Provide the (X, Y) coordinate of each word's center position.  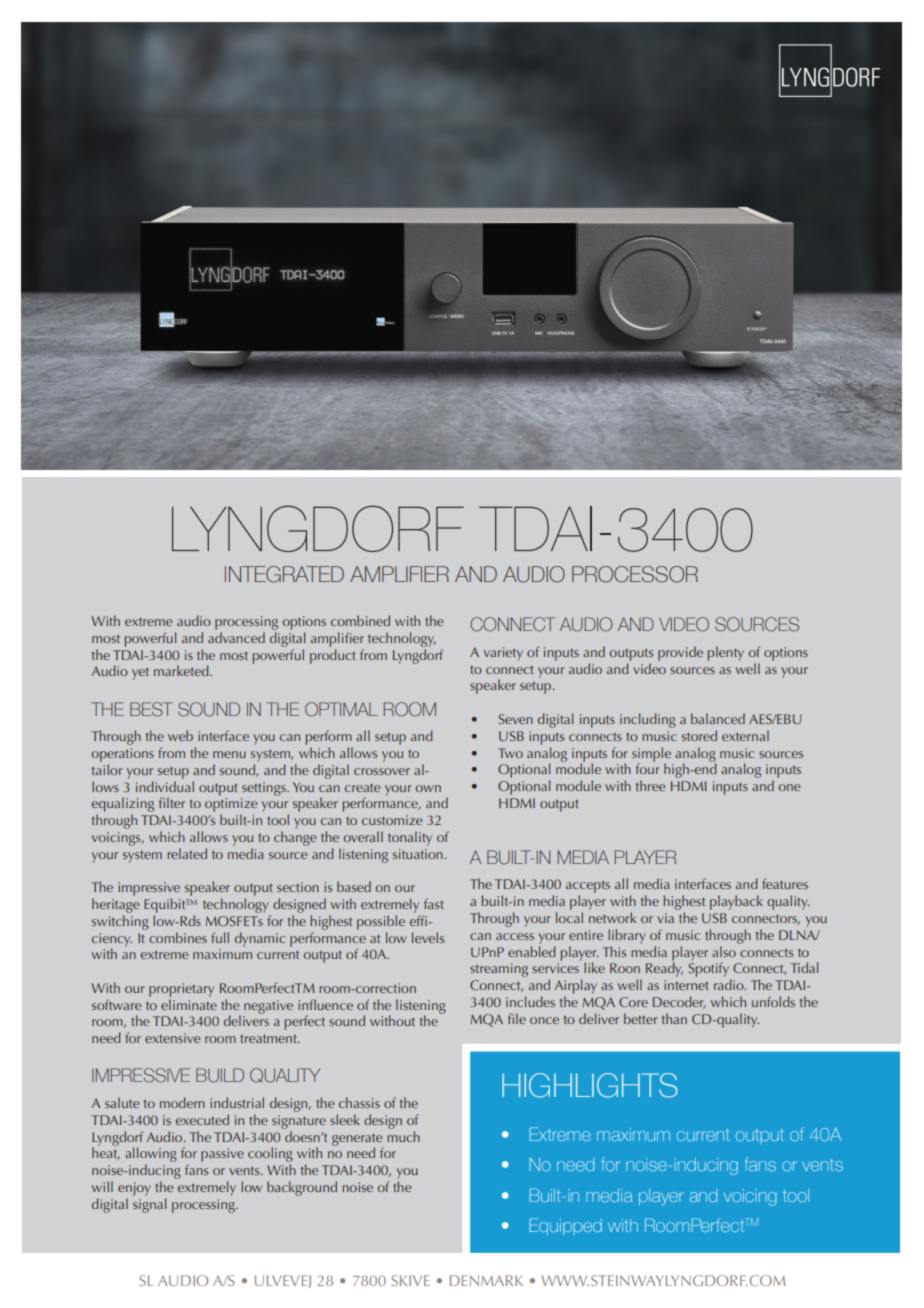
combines (178, 937)
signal (150, 1205)
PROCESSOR (635, 574)
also (724, 951)
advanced (236, 637)
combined (360, 620)
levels (428, 937)
